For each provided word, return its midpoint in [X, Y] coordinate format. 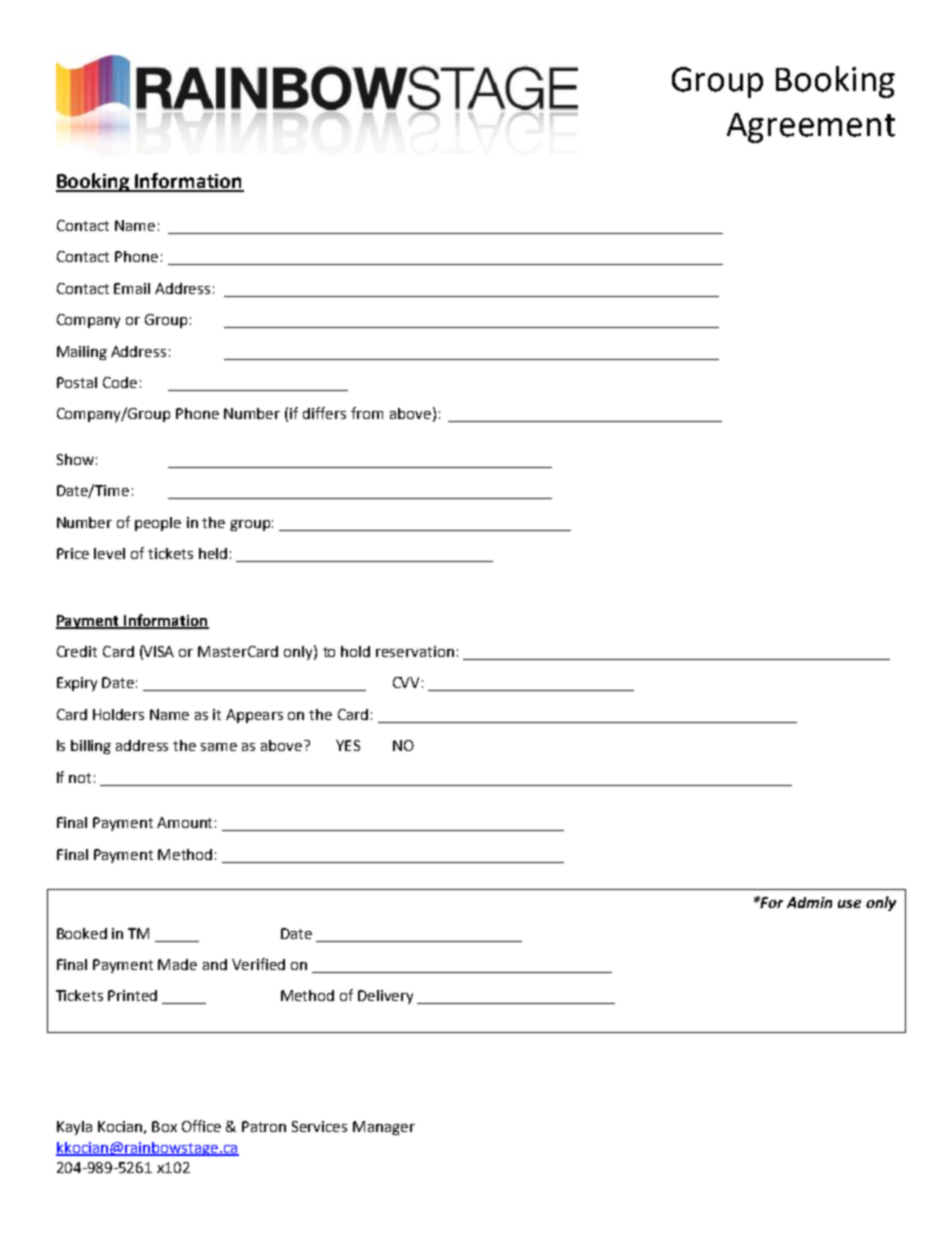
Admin [809, 902]
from [367, 413]
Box [164, 1126]
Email [132, 288]
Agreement [811, 128]
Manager [384, 1128]
